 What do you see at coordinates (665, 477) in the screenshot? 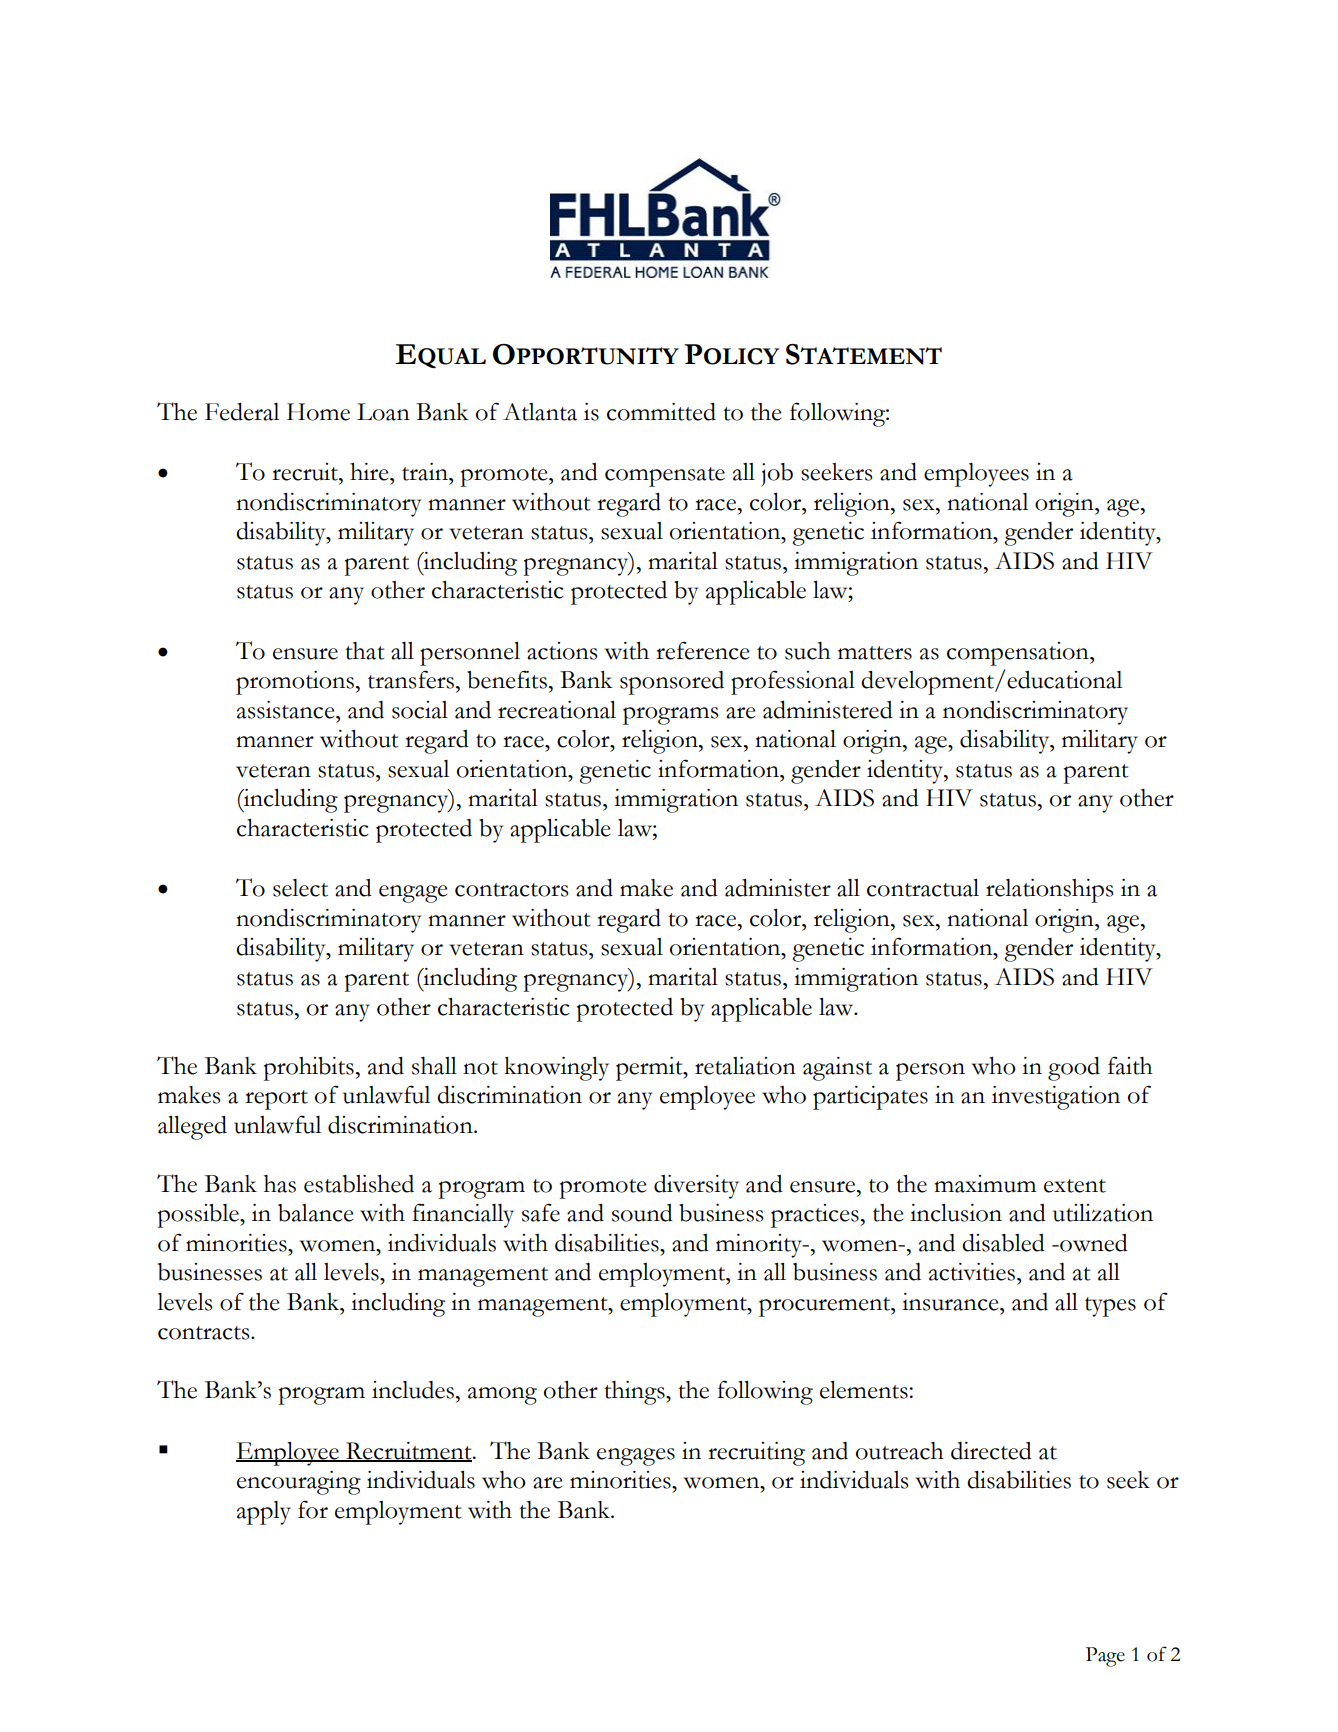
I see `compensate` at bounding box center [665, 477].
